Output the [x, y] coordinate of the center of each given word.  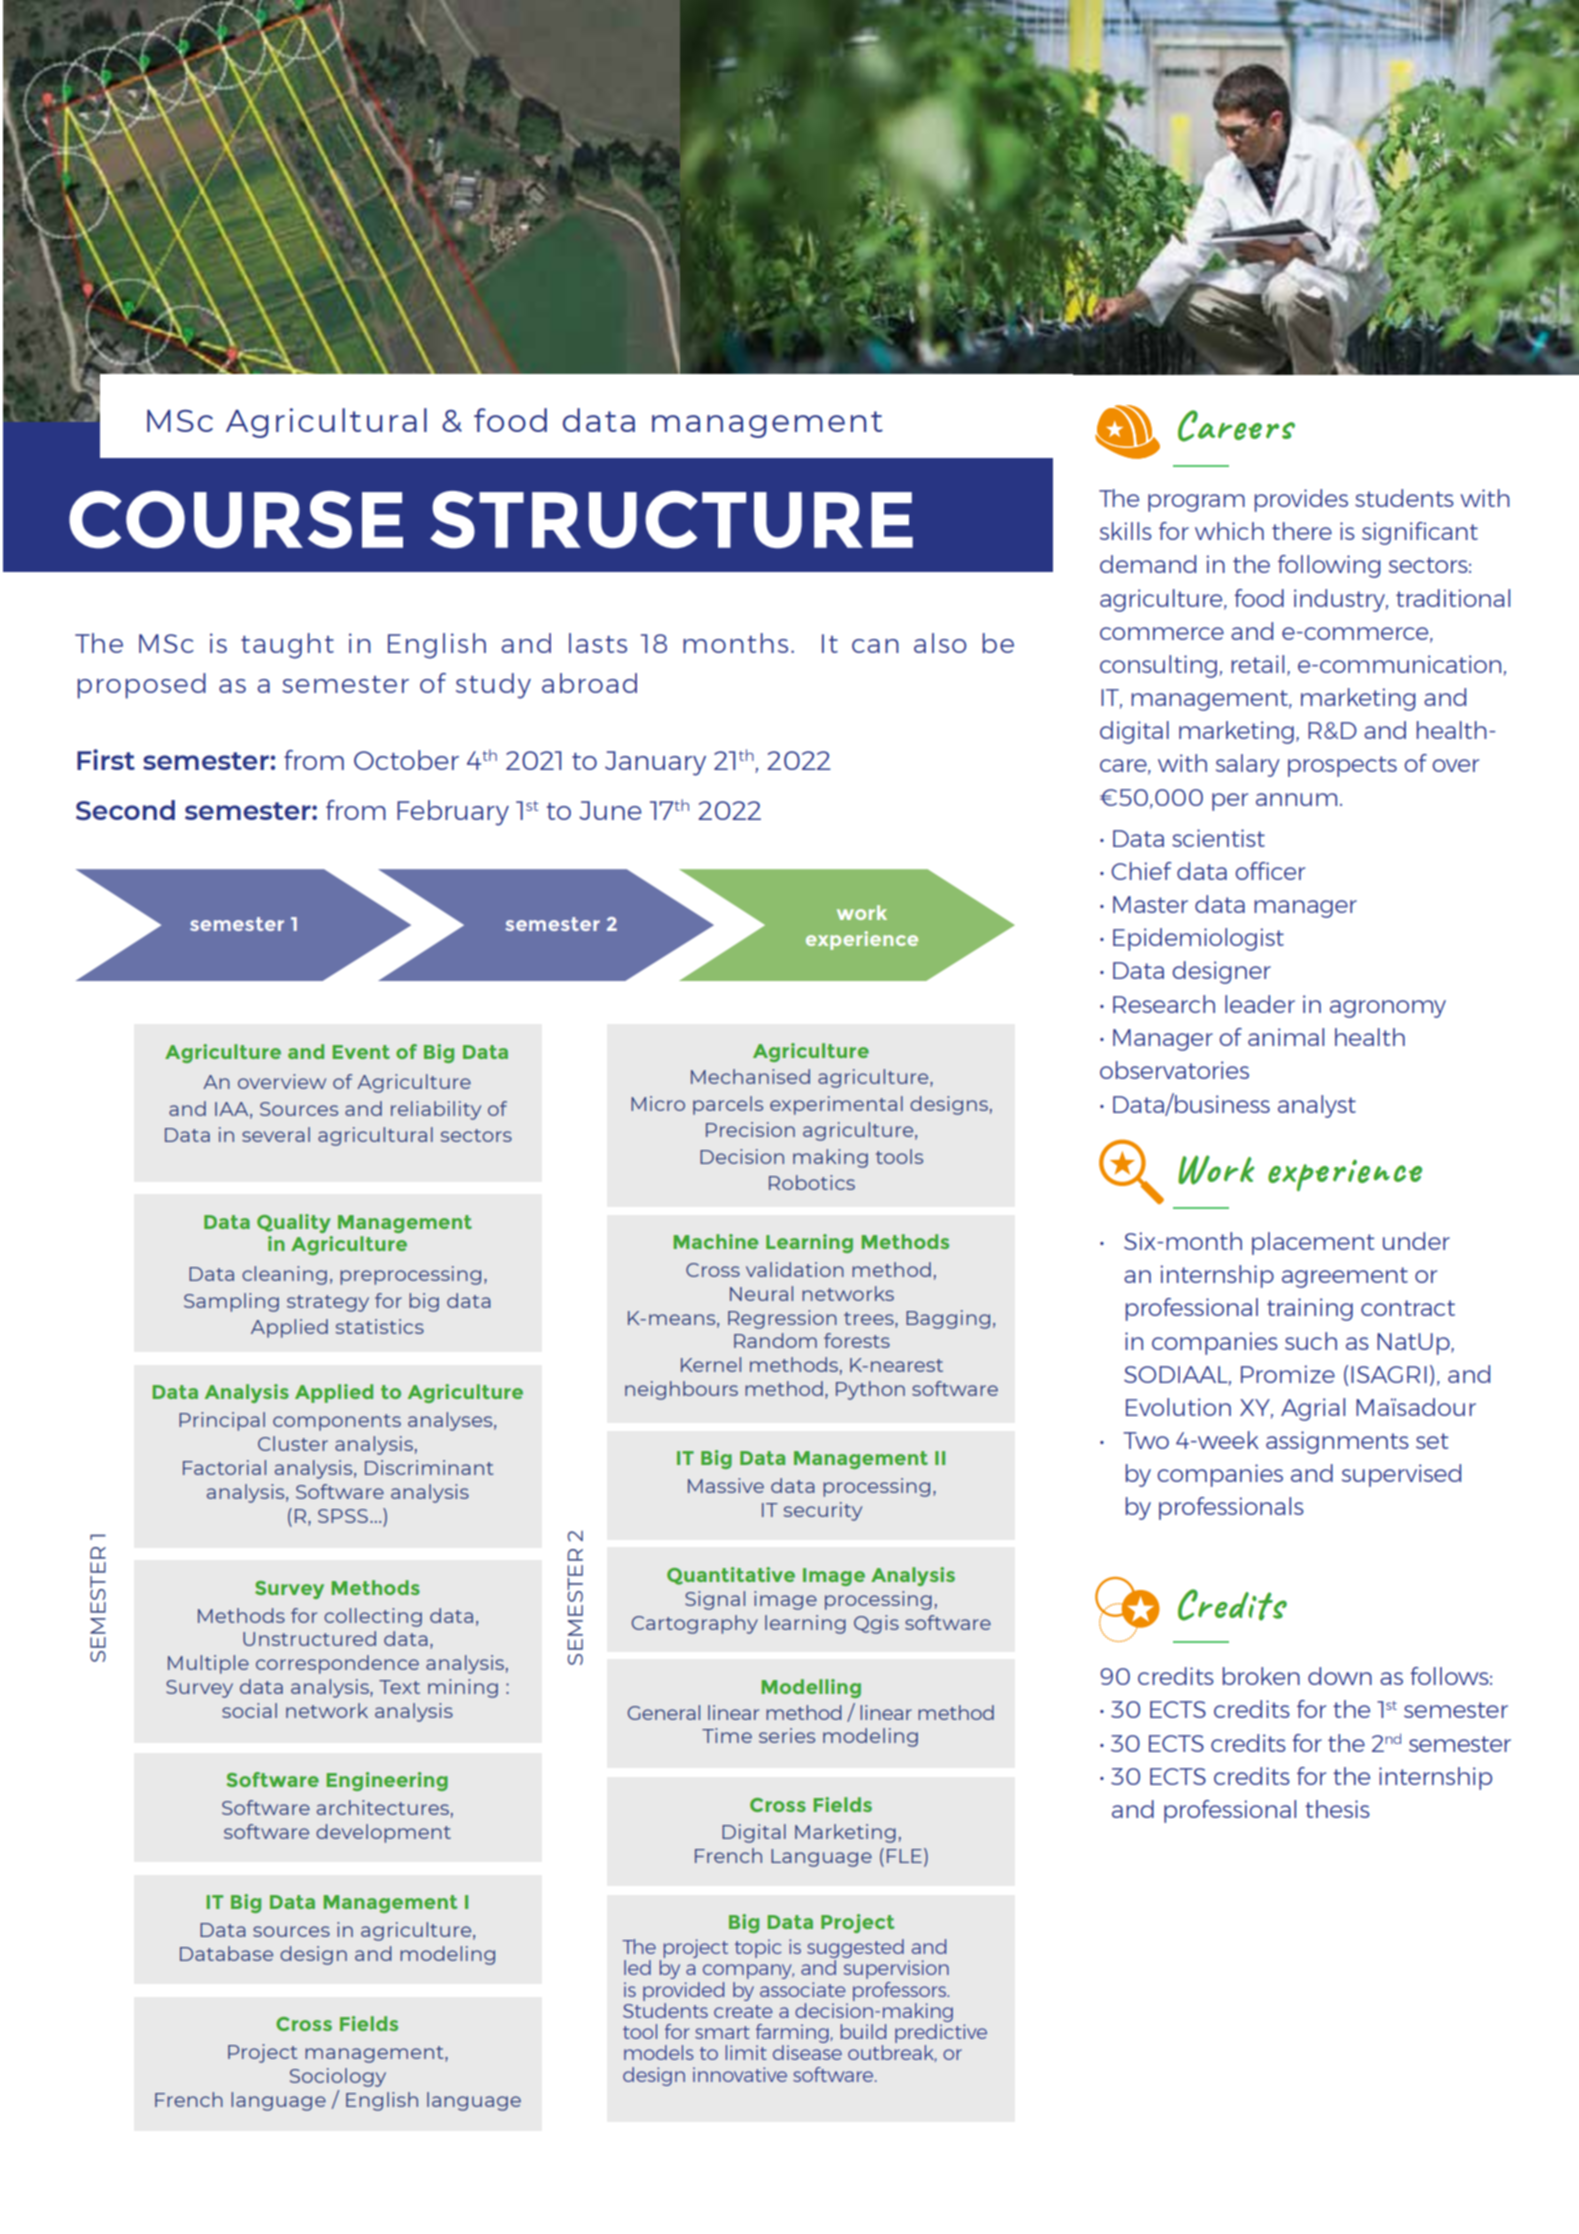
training [1310, 1309]
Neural [761, 1293]
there [1302, 531]
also [940, 643]
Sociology [338, 2077]
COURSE [236, 520]
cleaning [284, 1275]
